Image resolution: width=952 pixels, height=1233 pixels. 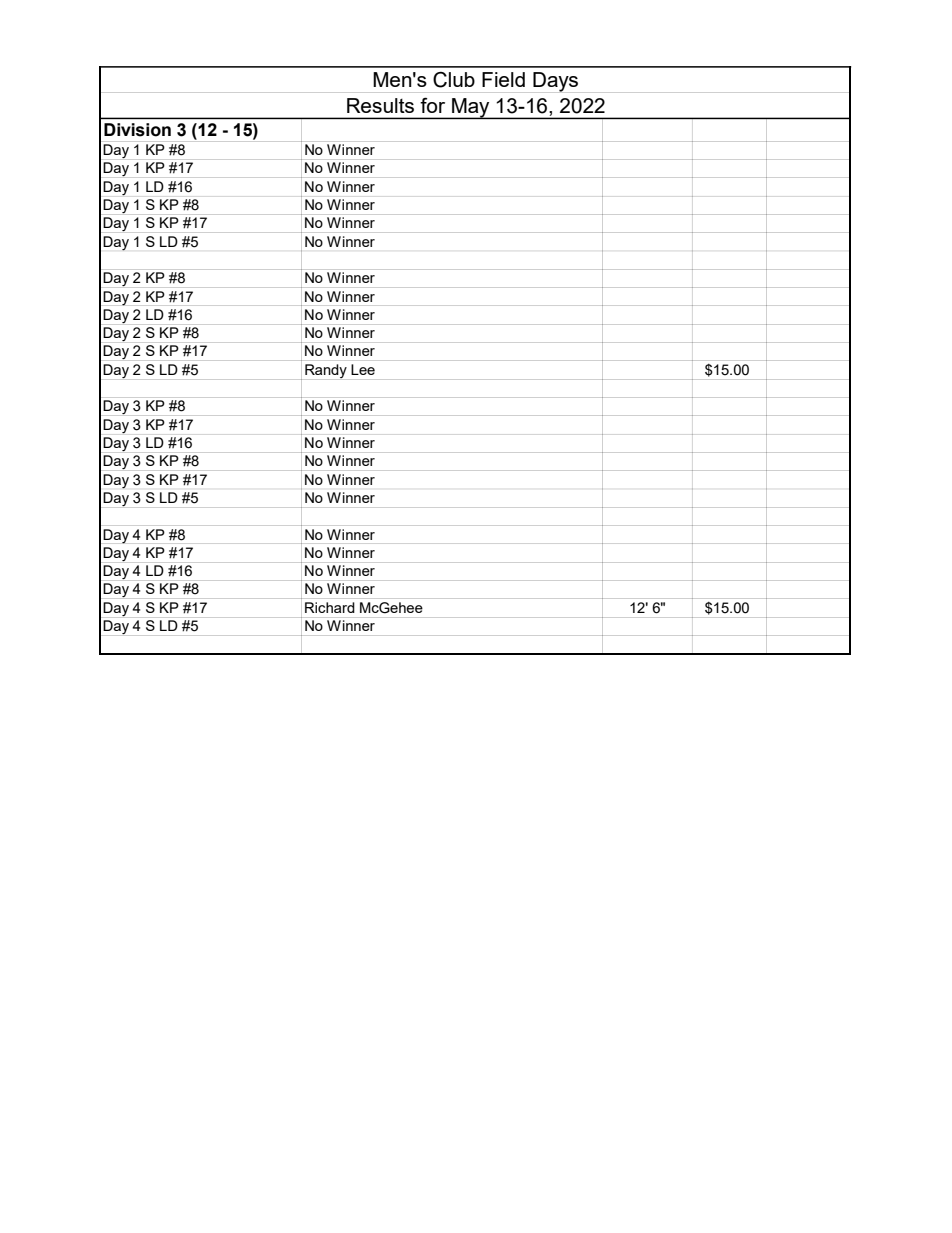 I want to click on Club, so click(x=454, y=80).
